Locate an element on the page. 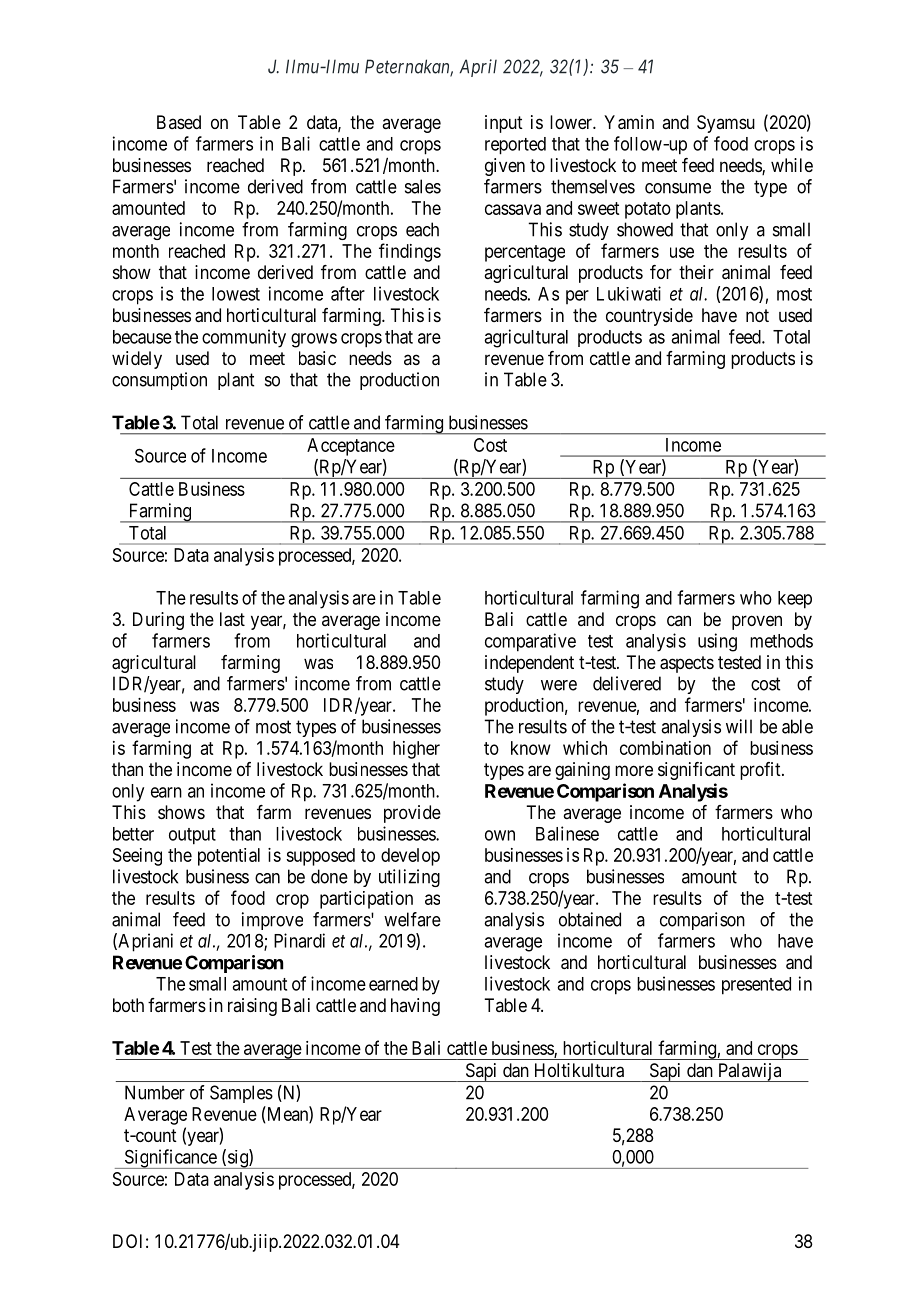 The height and width of the document is (1308, 924). Based is located at coordinates (179, 122).
